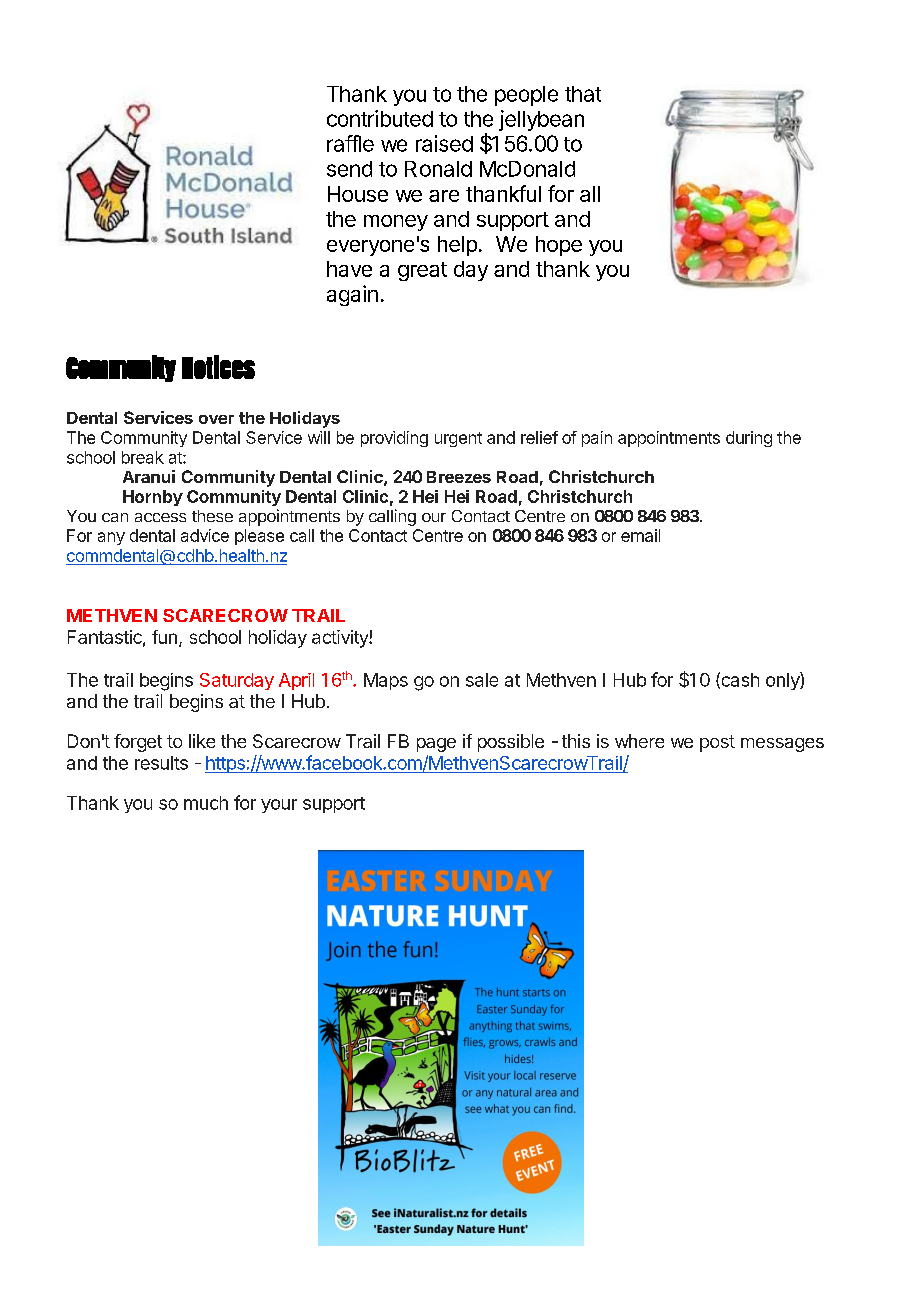 Image resolution: width=924 pixels, height=1308 pixels. Describe the element at coordinates (206, 803) in the screenshot. I see `much` at that location.
